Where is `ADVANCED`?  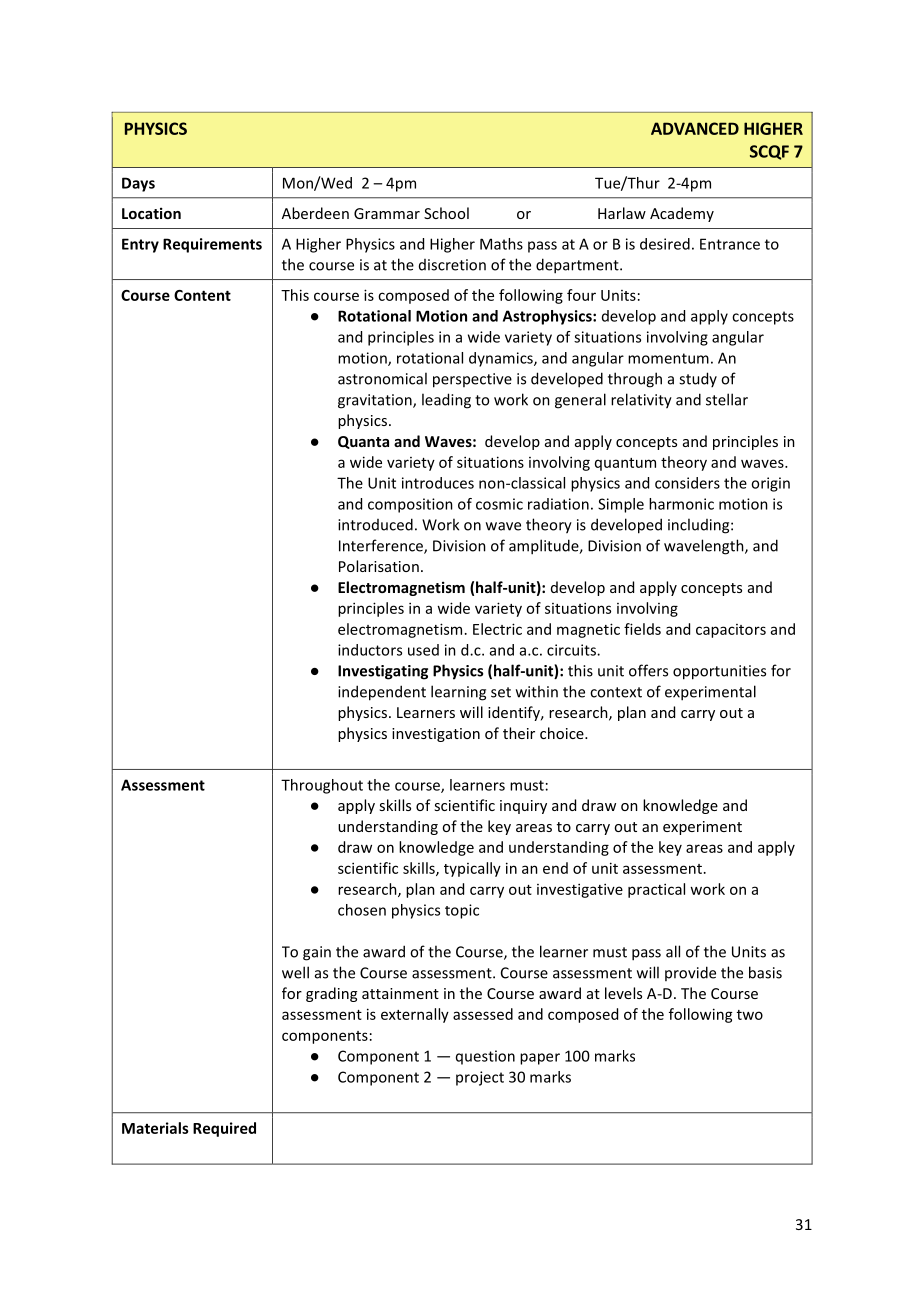 ADVANCED is located at coordinates (695, 128).
